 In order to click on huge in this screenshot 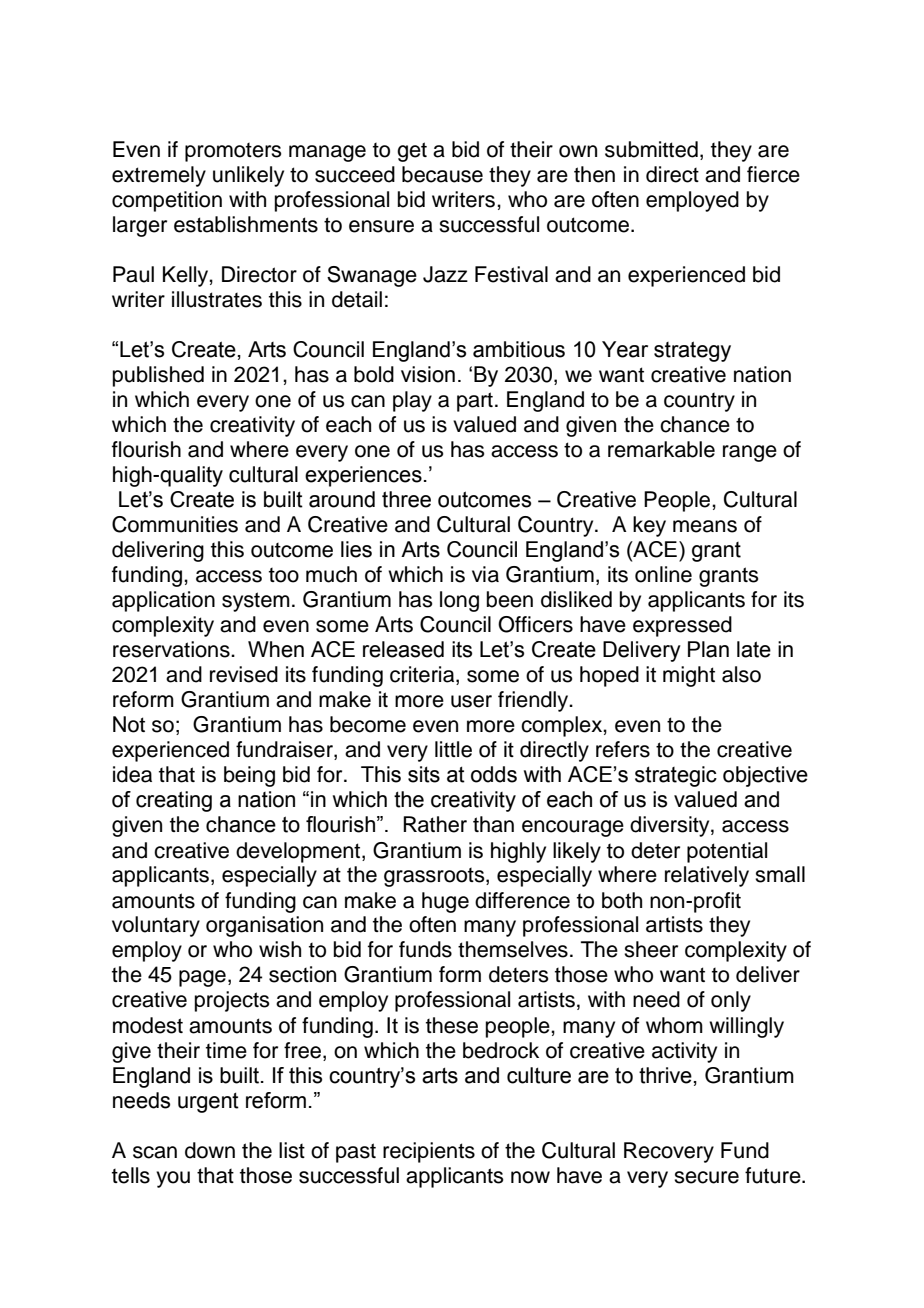, I will do `click(445, 902)`.
